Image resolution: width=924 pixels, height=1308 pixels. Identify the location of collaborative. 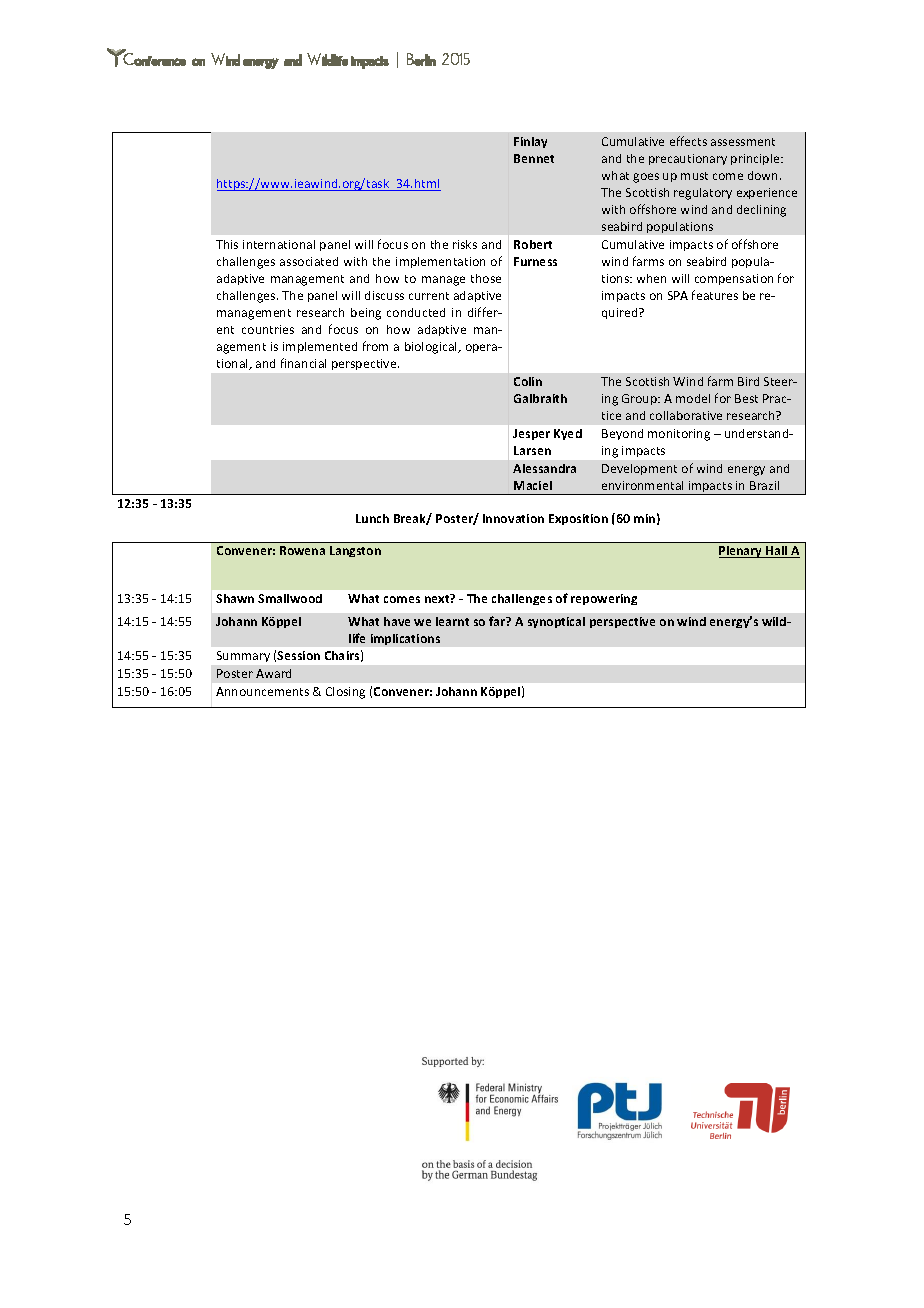
(686, 415).
